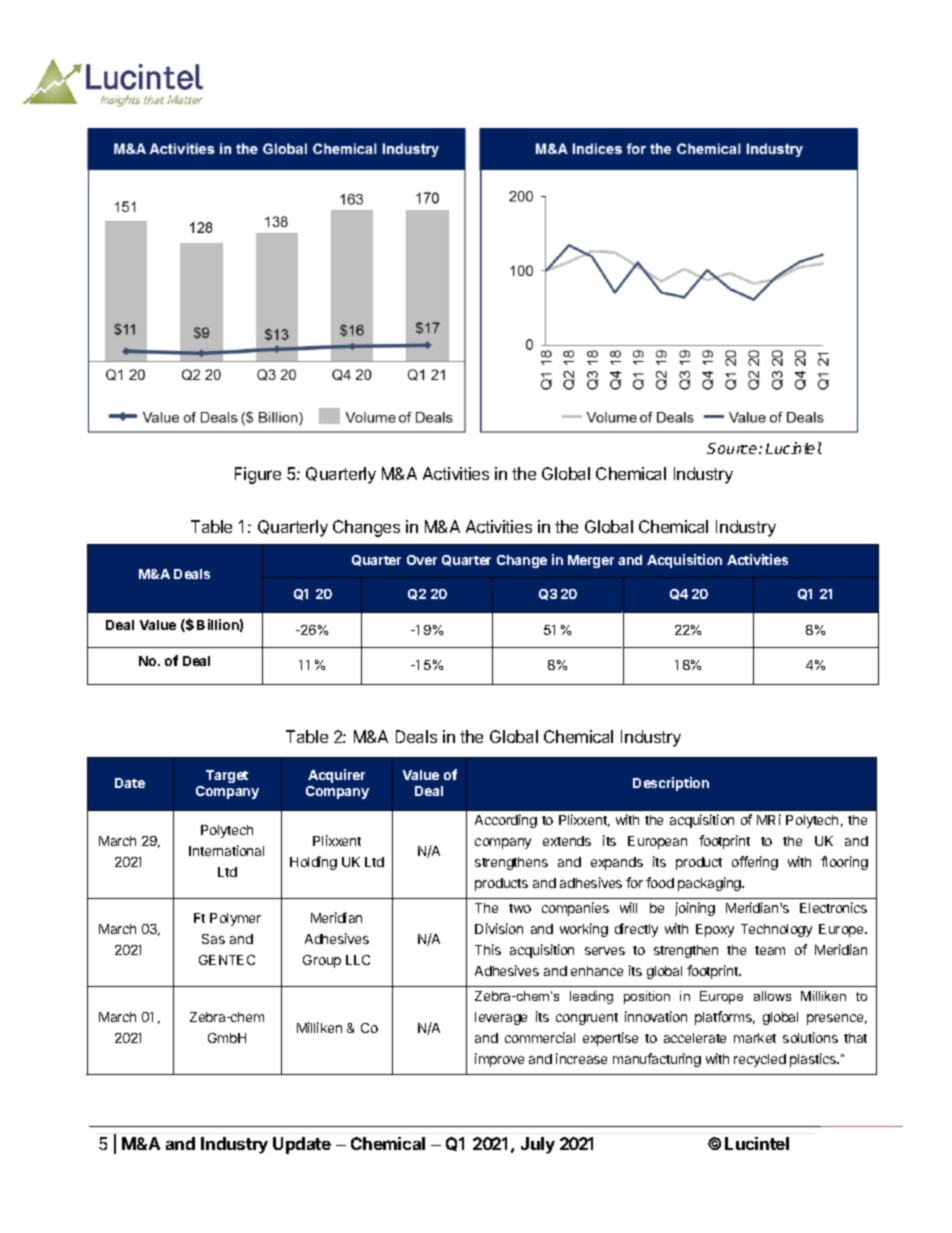 The height and width of the screenshot is (1233, 952). Describe the element at coordinates (506, 821) in the screenshot. I see `According` at that location.
